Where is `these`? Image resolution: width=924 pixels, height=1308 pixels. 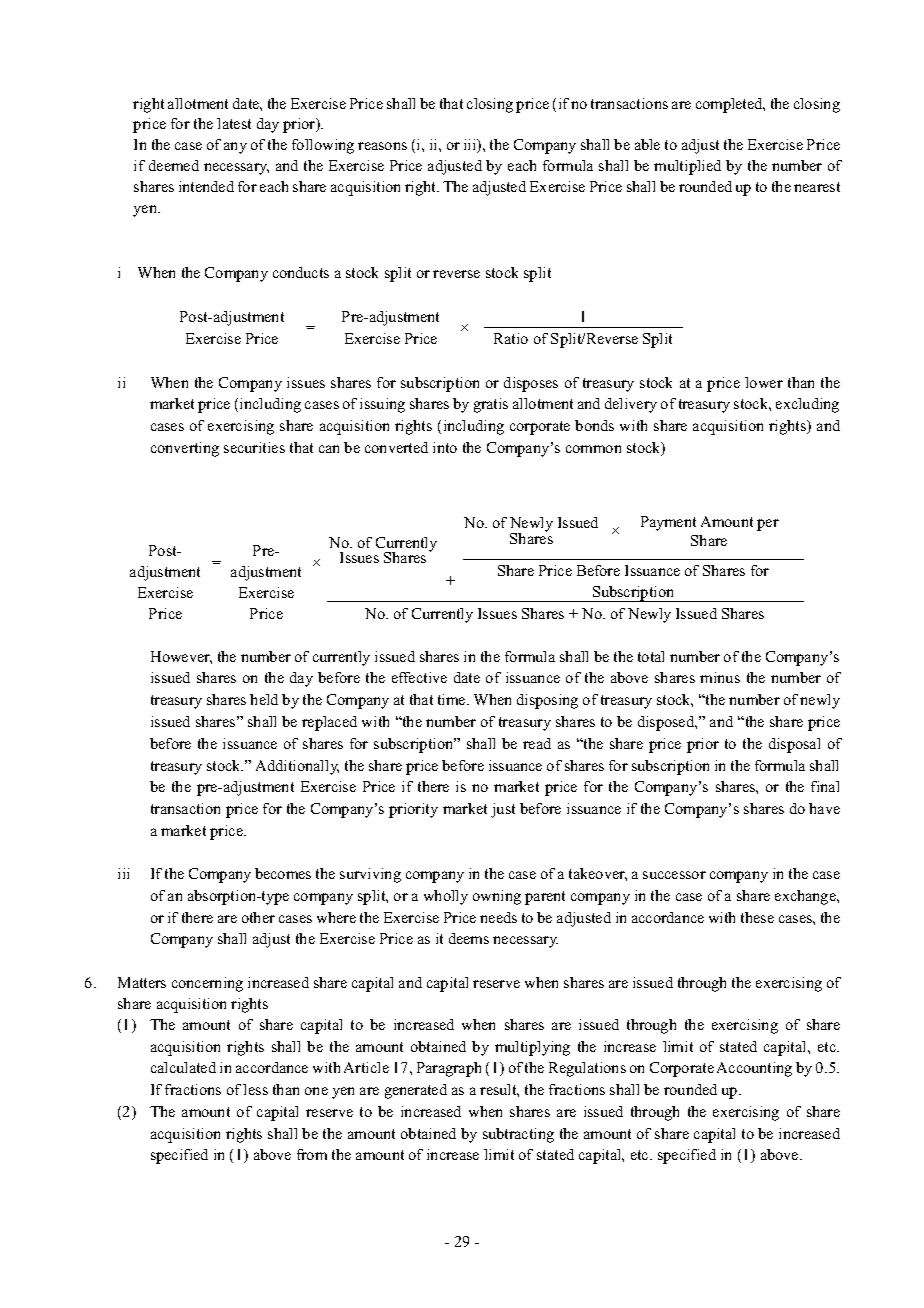 these is located at coordinates (757, 917).
